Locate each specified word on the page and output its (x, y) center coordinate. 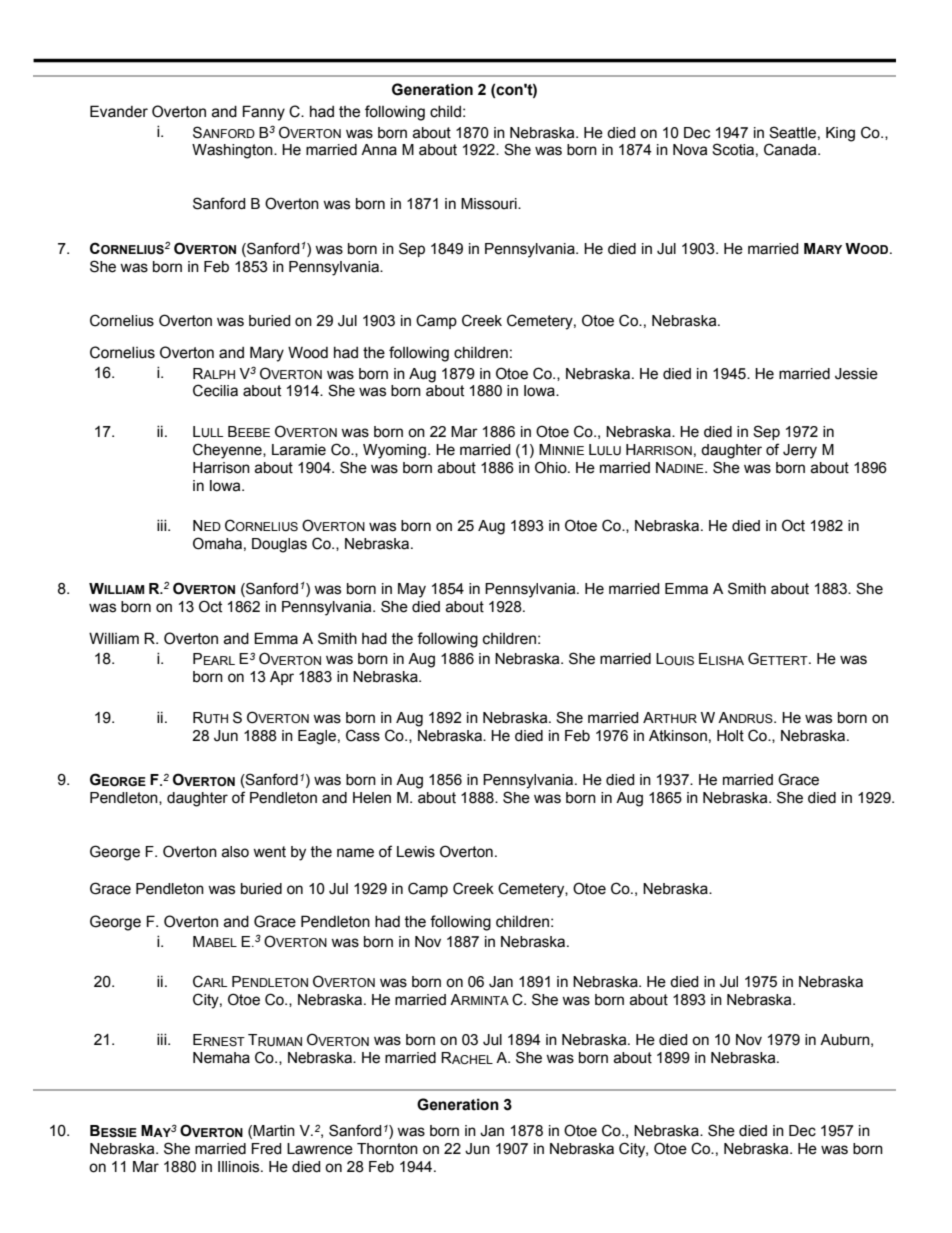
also (235, 852)
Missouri (490, 204)
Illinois (240, 1167)
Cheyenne (228, 451)
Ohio (552, 467)
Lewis (416, 852)
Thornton (387, 1149)
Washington (233, 151)
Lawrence (320, 1149)
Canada (791, 149)
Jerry (800, 451)
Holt (730, 736)
